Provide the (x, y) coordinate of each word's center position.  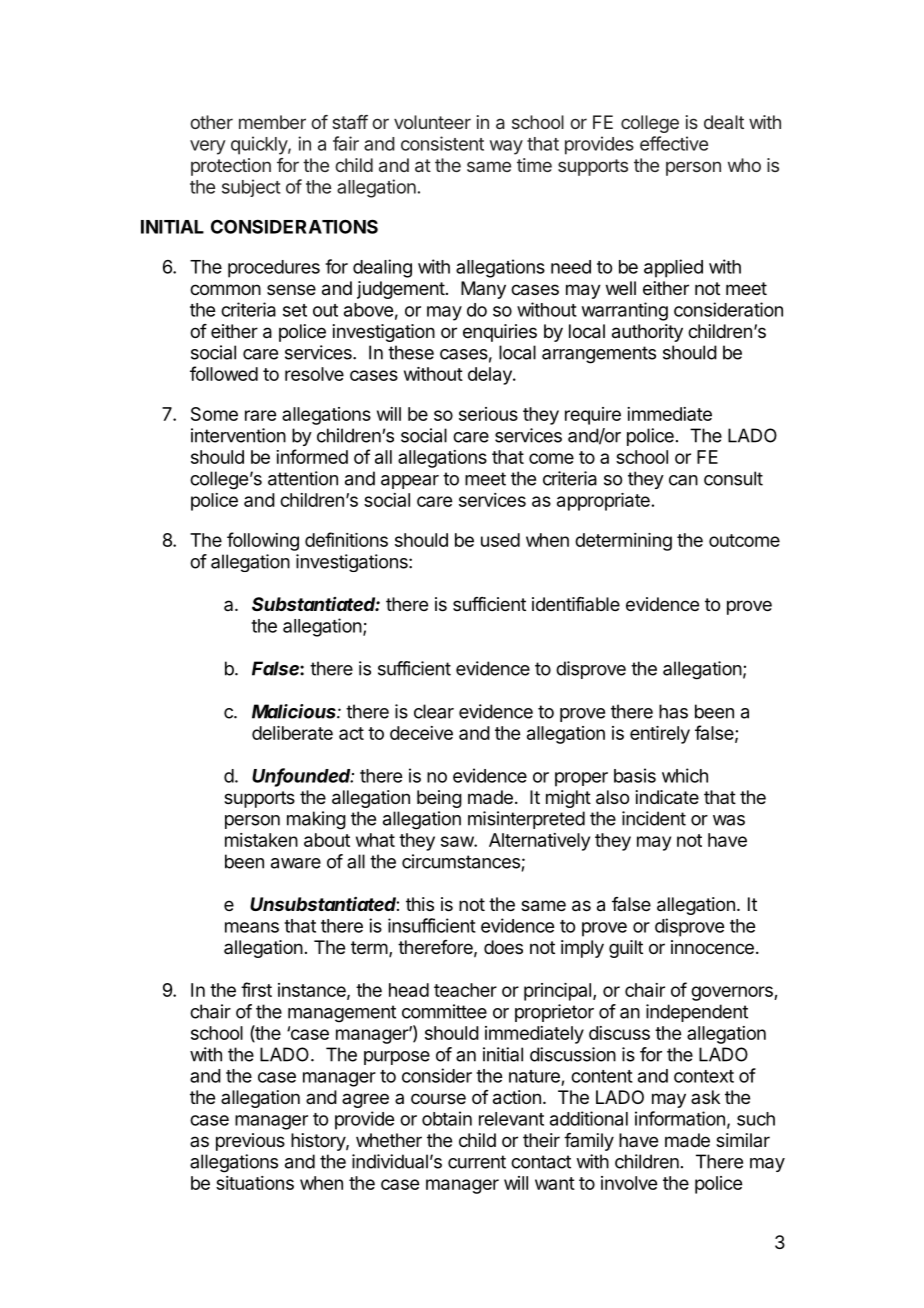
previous (250, 1142)
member (272, 122)
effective (674, 143)
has (673, 711)
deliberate (292, 733)
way (506, 147)
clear (434, 711)
